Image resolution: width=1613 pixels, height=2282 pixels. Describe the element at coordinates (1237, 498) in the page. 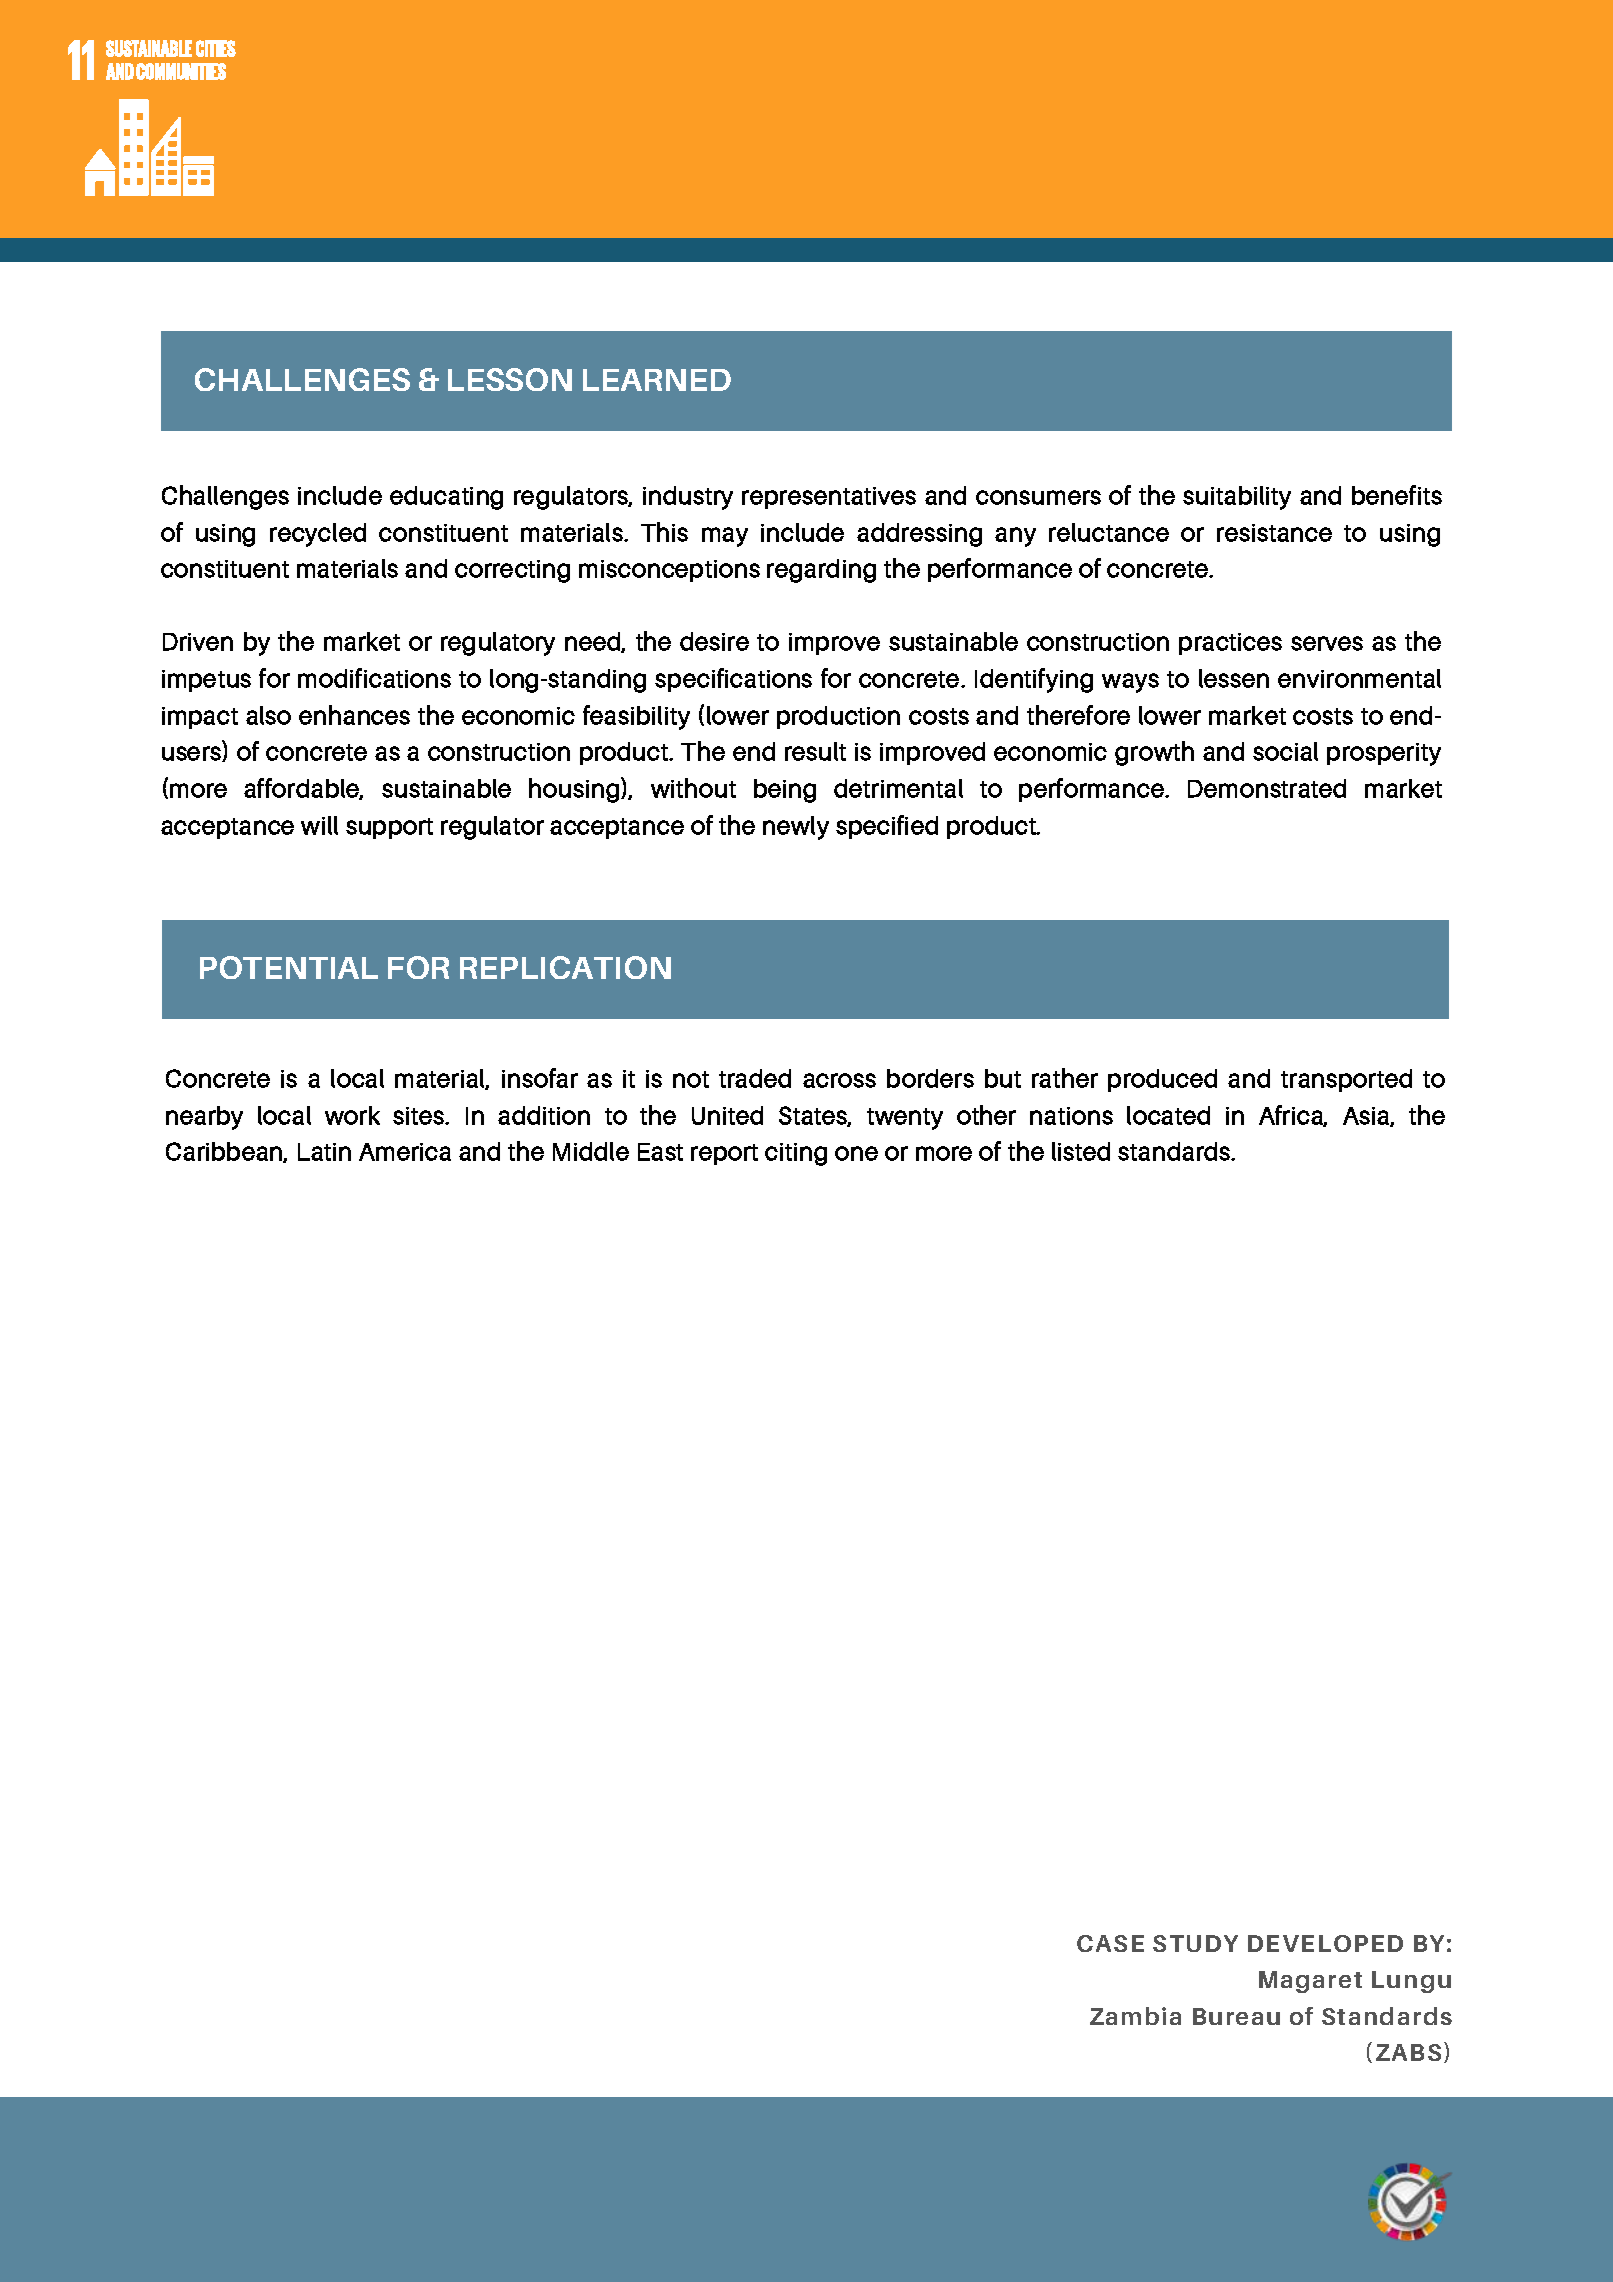

I see `suitability` at that location.
